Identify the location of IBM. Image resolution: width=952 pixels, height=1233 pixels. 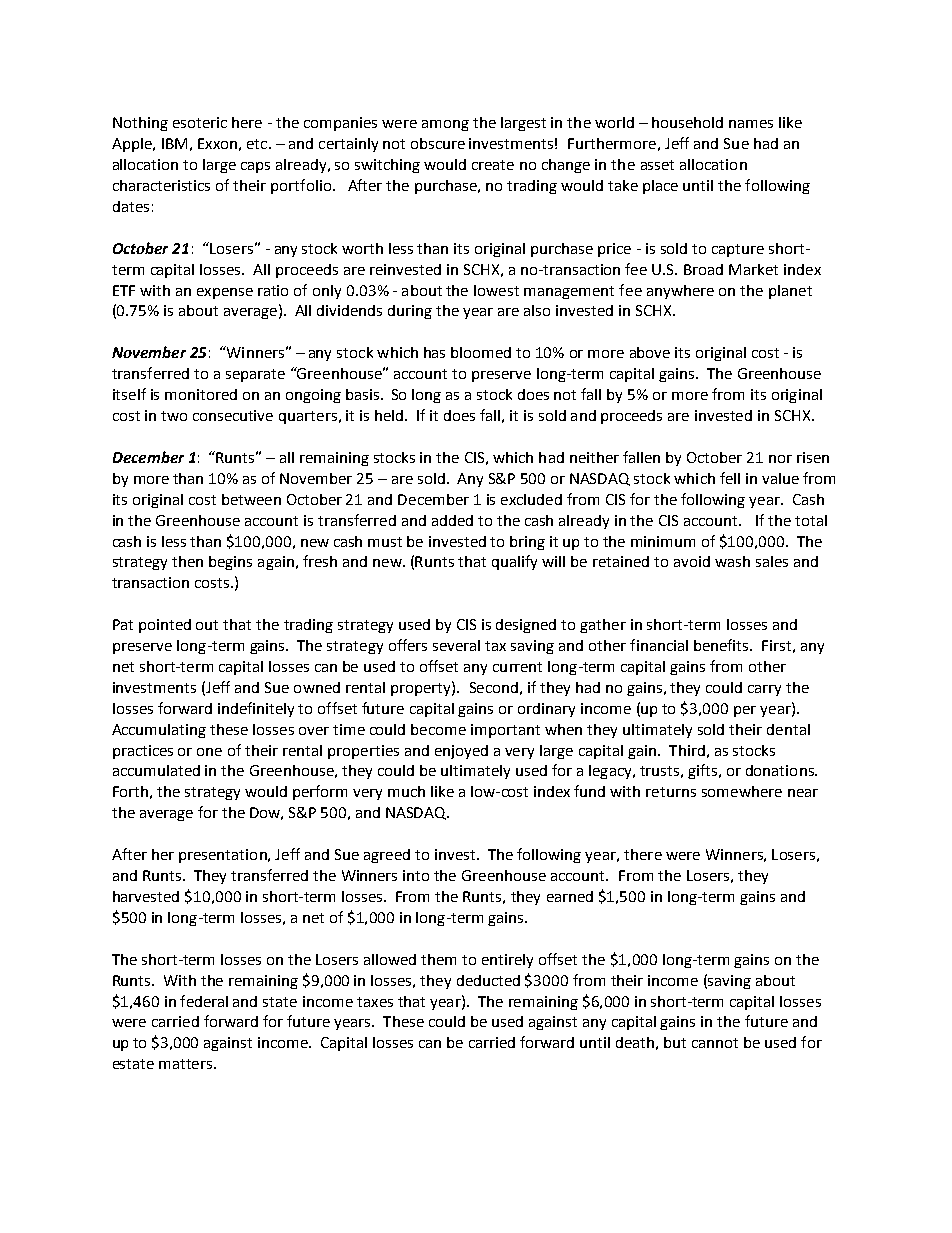
(174, 143).
